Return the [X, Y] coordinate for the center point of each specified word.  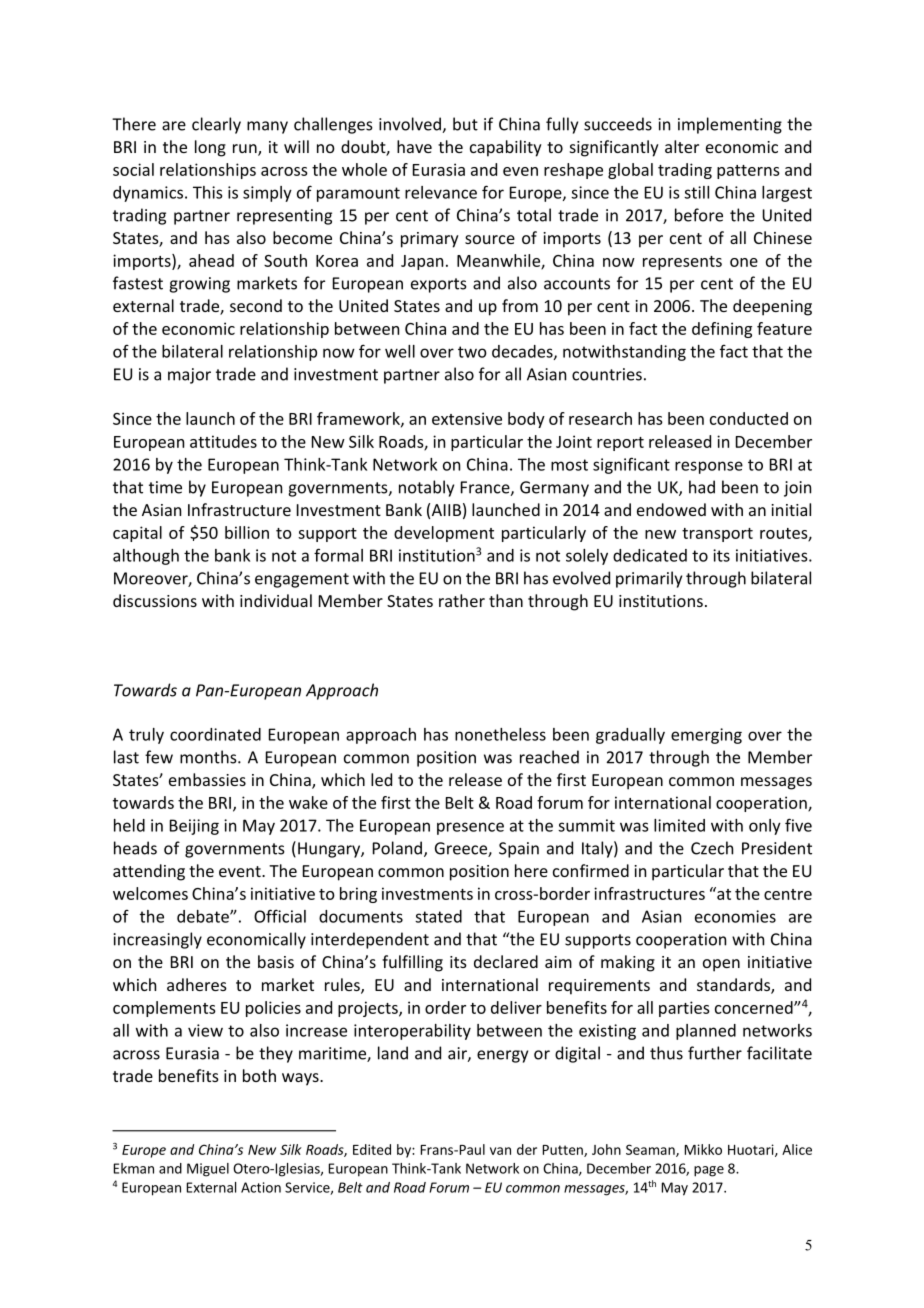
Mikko [703, 1149]
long [210, 148]
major [189, 376]
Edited [372, 1149]
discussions [155, 600]
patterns [748, 172]
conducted [749, 418]
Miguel [208, 1170]
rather [462, 600]
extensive [467, 418]
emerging [706, 736]
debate [204, 916]
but [465, 124]
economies [735, 916]
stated [438, 916]
